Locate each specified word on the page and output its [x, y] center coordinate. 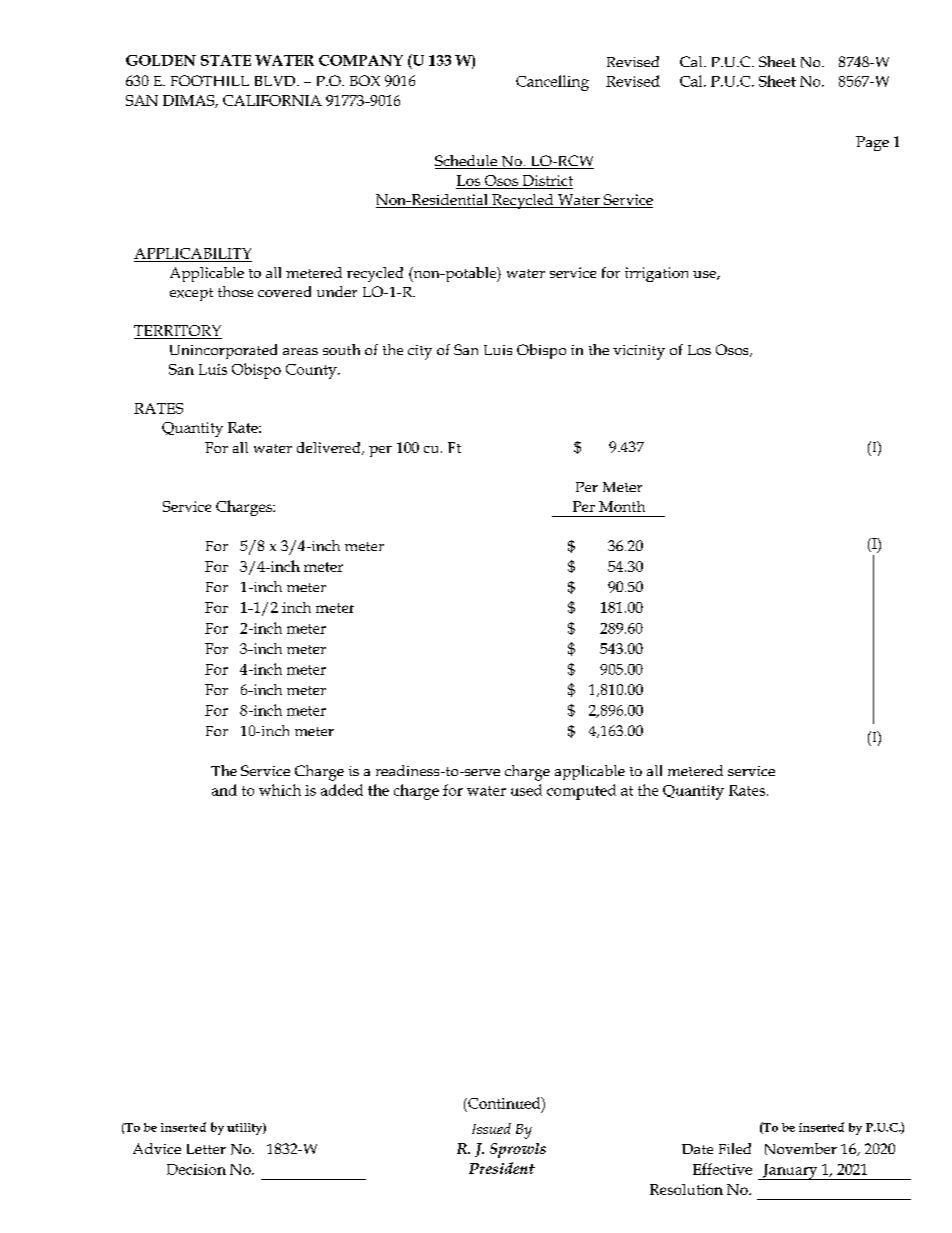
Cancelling [552, 83]
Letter [206, 1149]
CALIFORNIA [272, 100]
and [224, 790]
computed [581, 792]
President [502, 1168]
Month [622, 506]
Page [872, 143]
